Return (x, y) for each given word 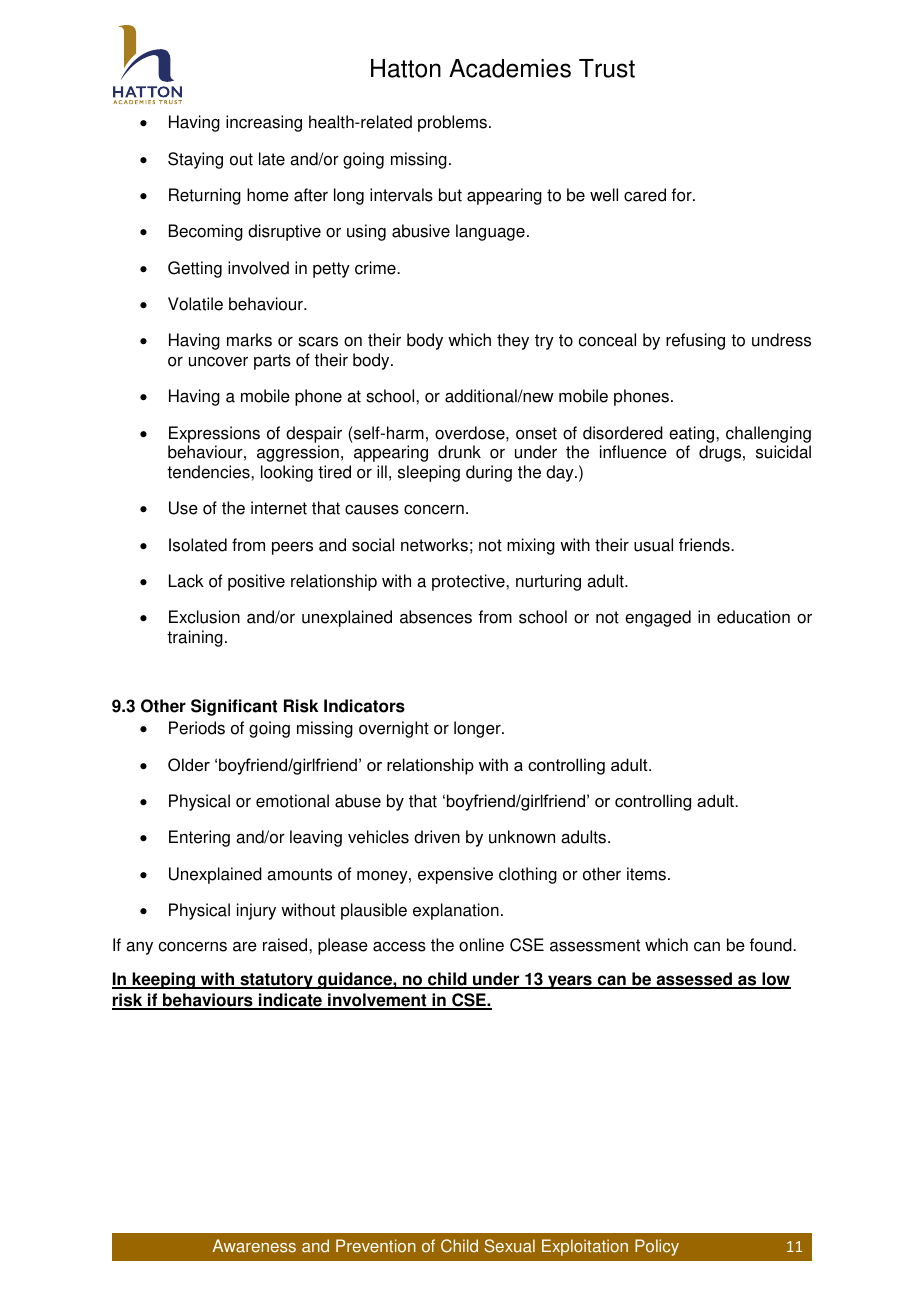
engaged (658, 618)
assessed (694, 980)
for (683, 195)
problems (452, 123)
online (481, 945)
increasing (264, 123)
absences (436, 617)
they (513, 341)
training (195, 638)
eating (693, 434)
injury (256, 911)
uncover (218, 362)
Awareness (254, 1246)
